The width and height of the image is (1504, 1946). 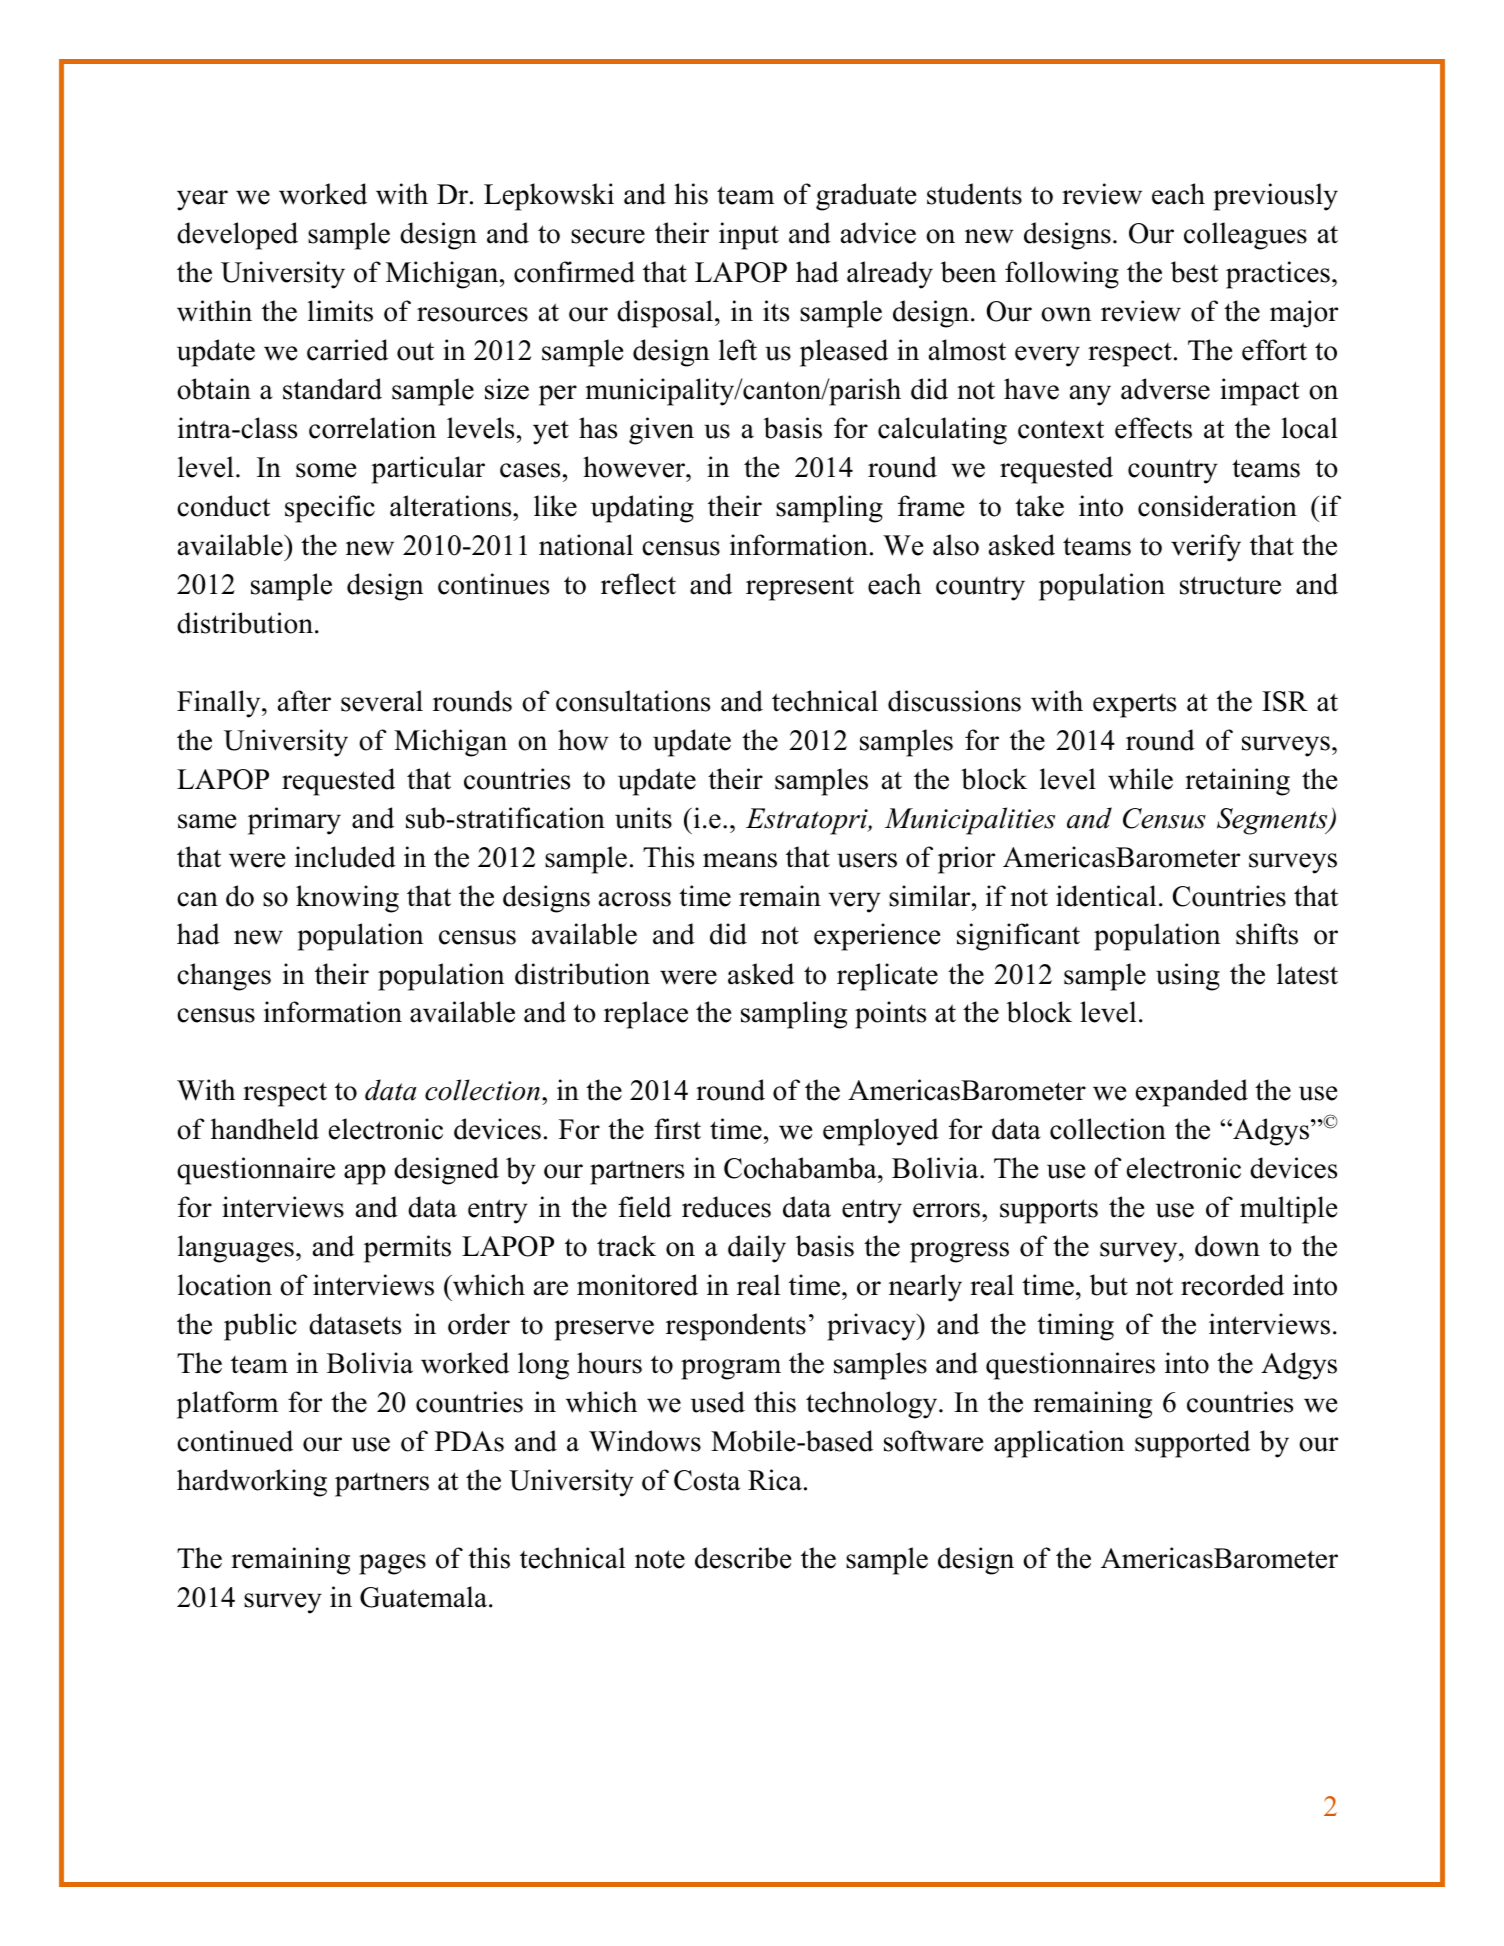 I want to click on describe, so click(x=743, y=1558).
